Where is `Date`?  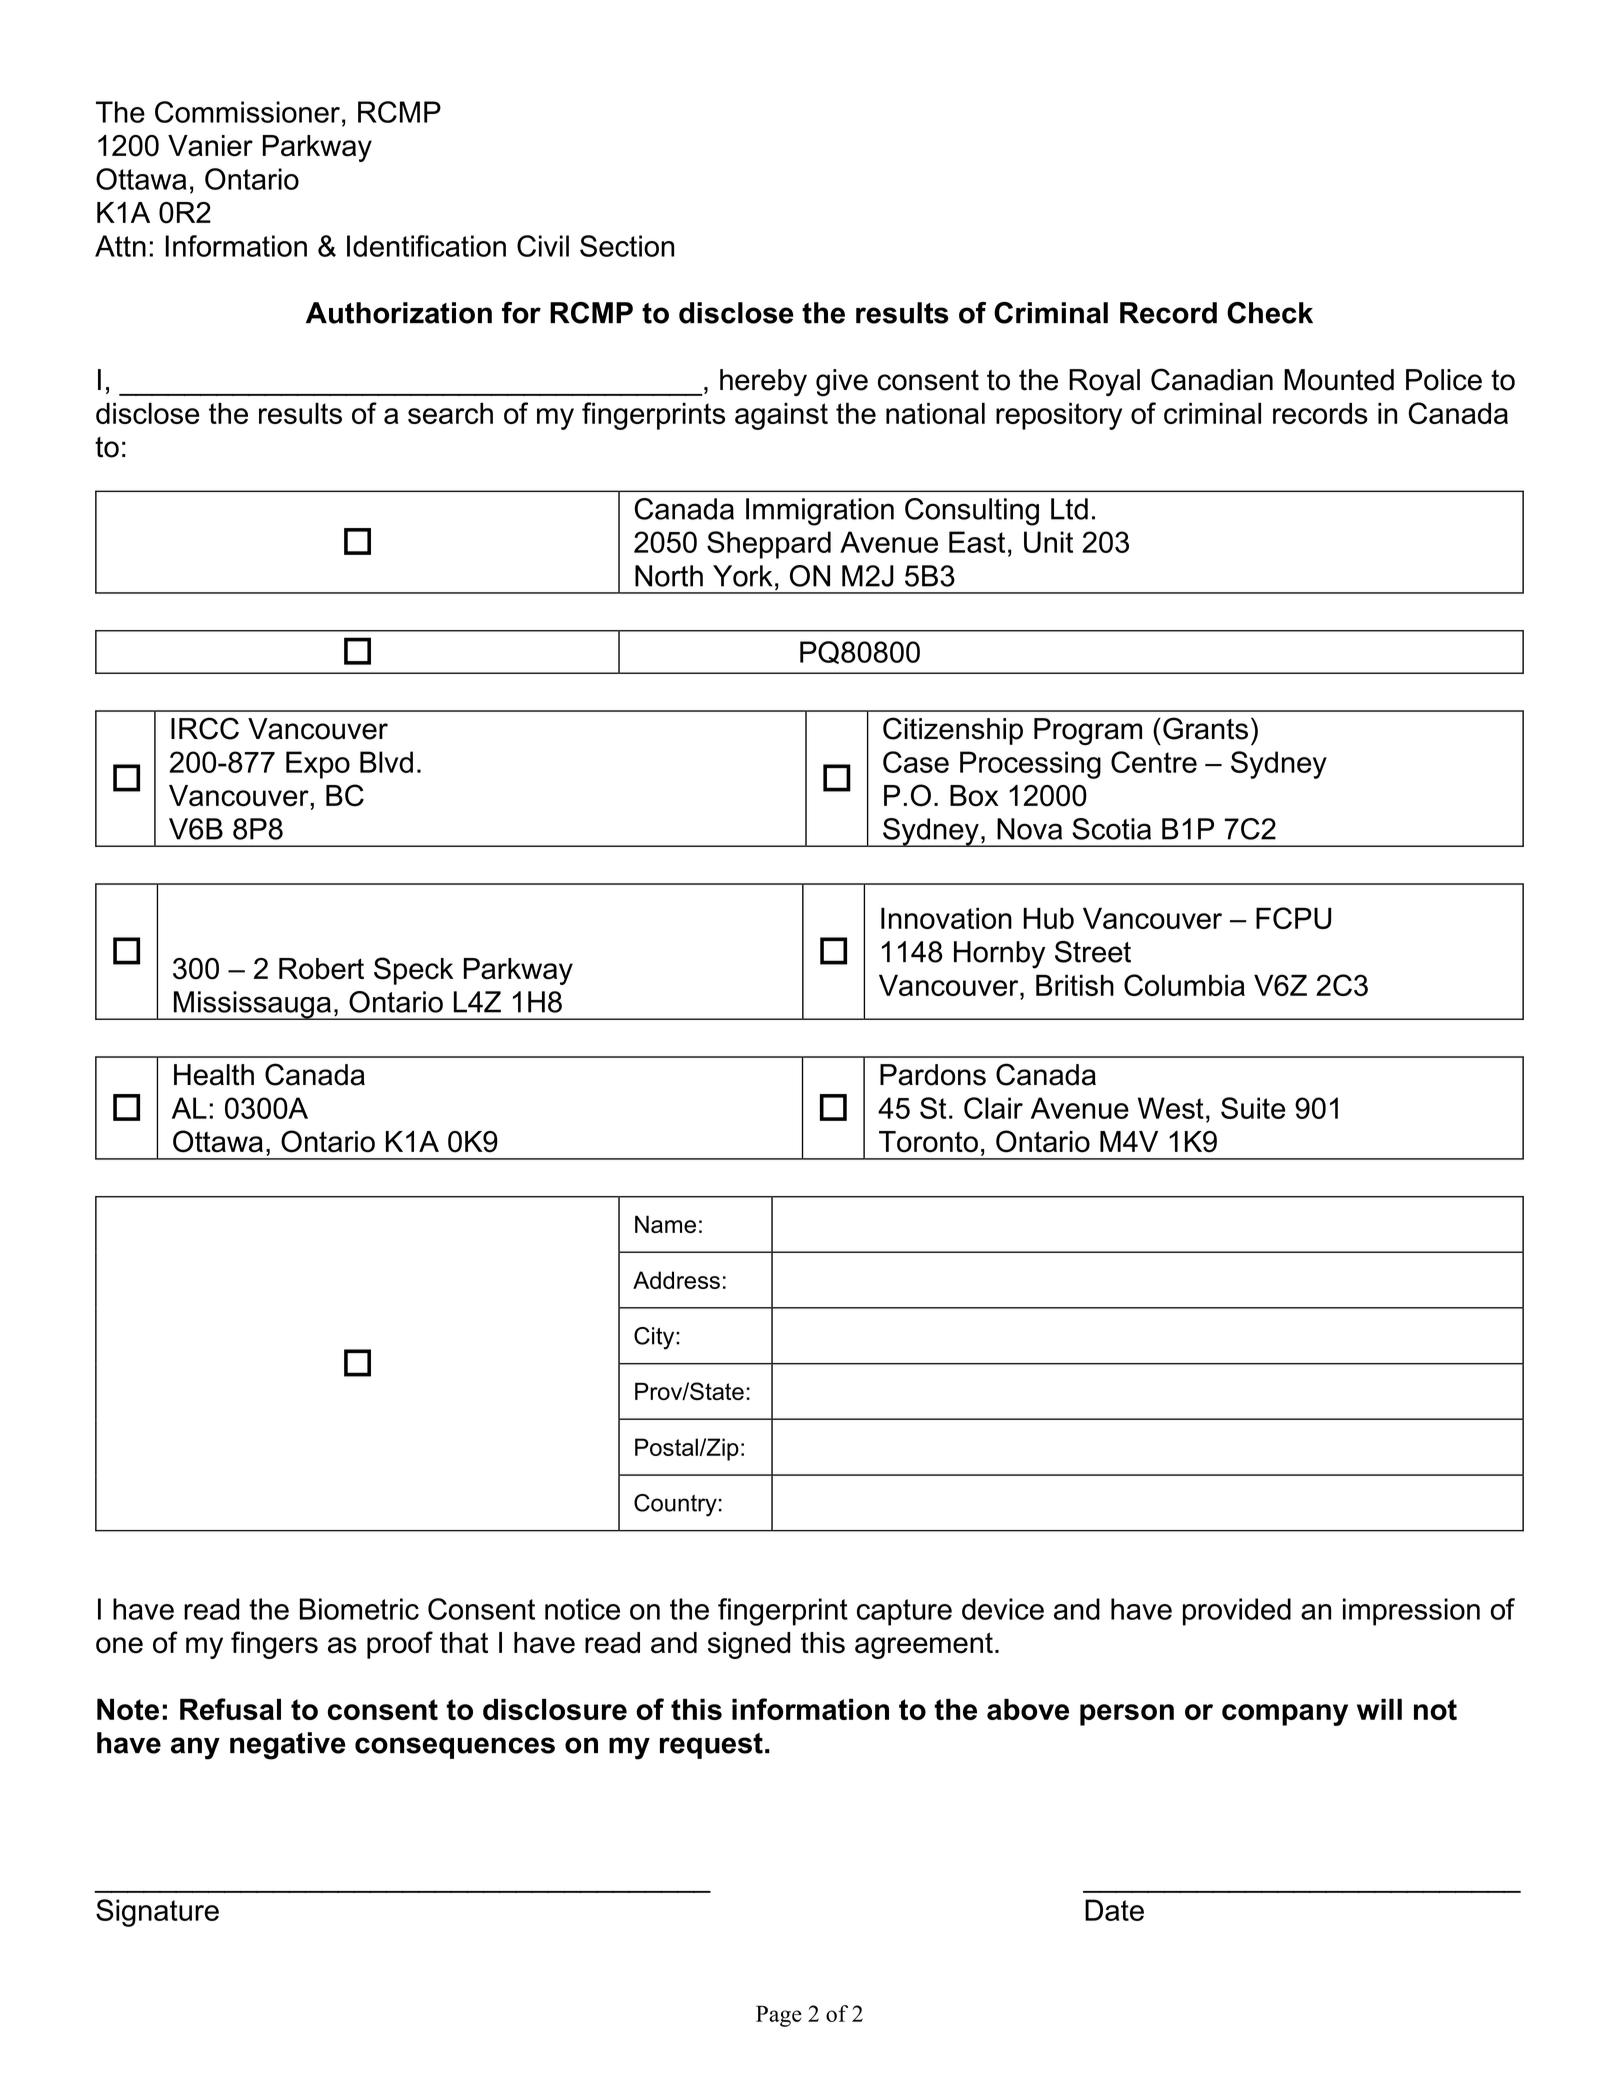
Date is located at coordinates (1114, 1910).
